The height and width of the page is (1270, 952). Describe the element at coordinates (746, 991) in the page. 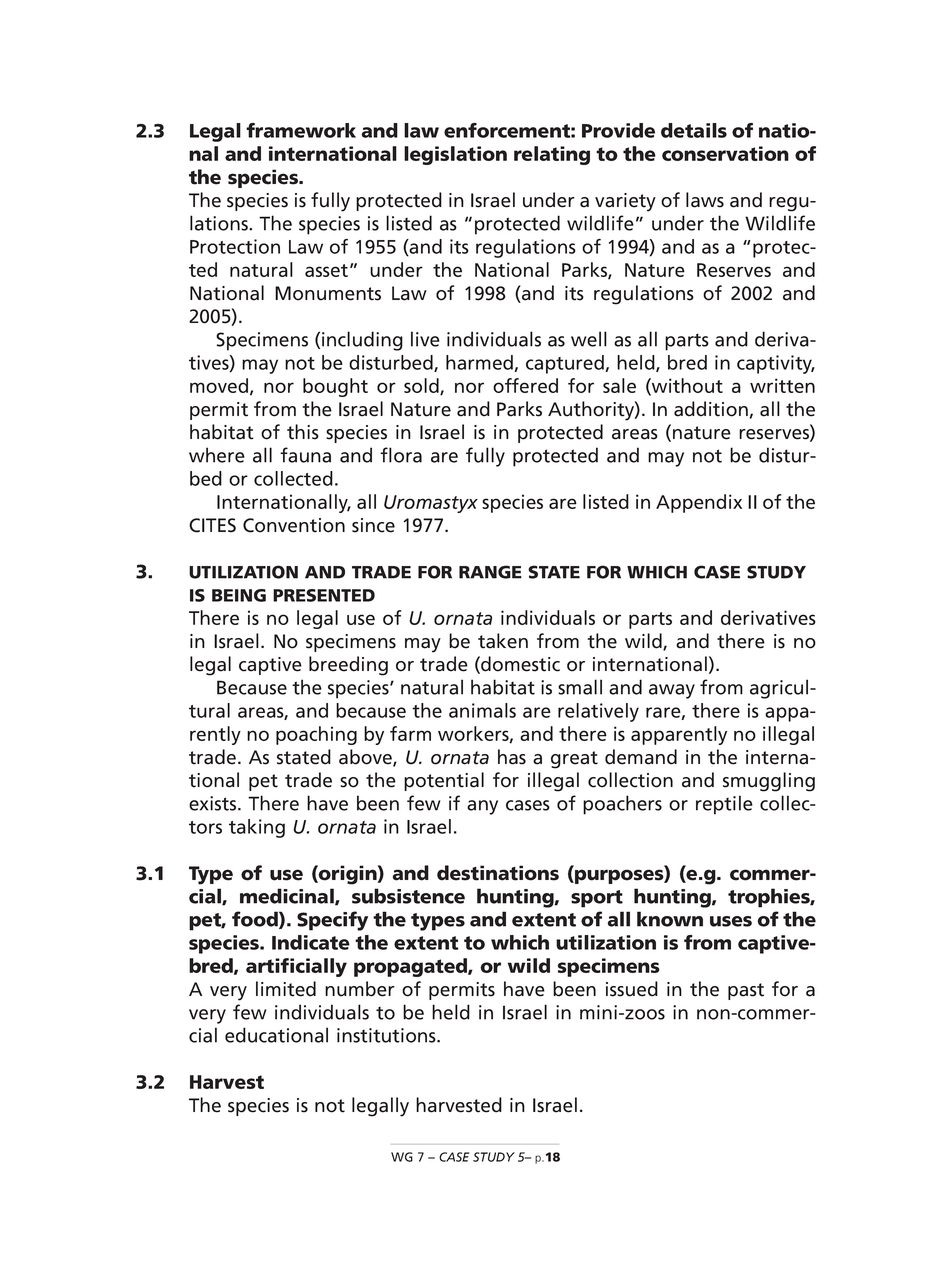

I see `past` at that location.
